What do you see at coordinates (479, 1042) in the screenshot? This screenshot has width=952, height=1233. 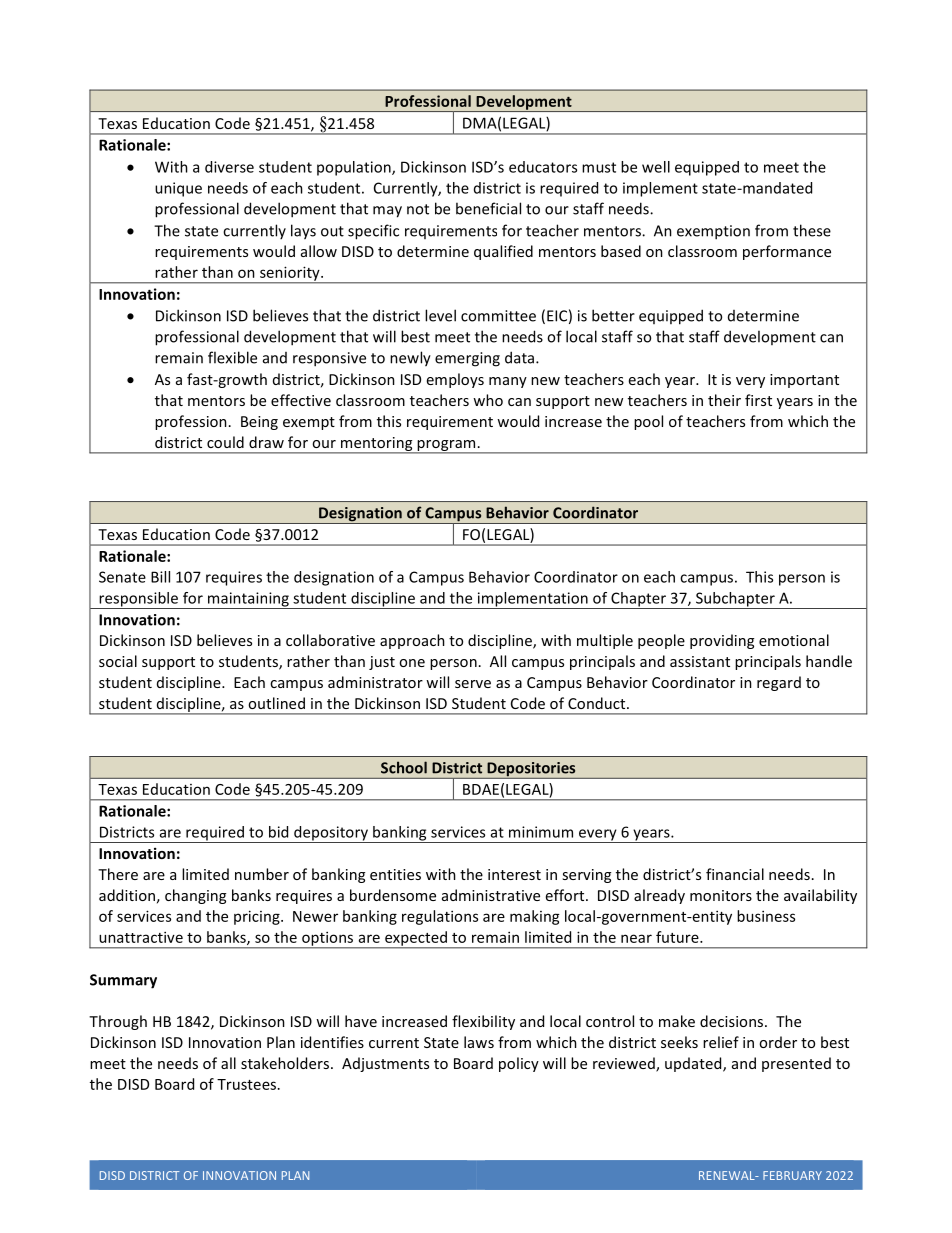 I see `laws` at bounding box center [479, 1042].
